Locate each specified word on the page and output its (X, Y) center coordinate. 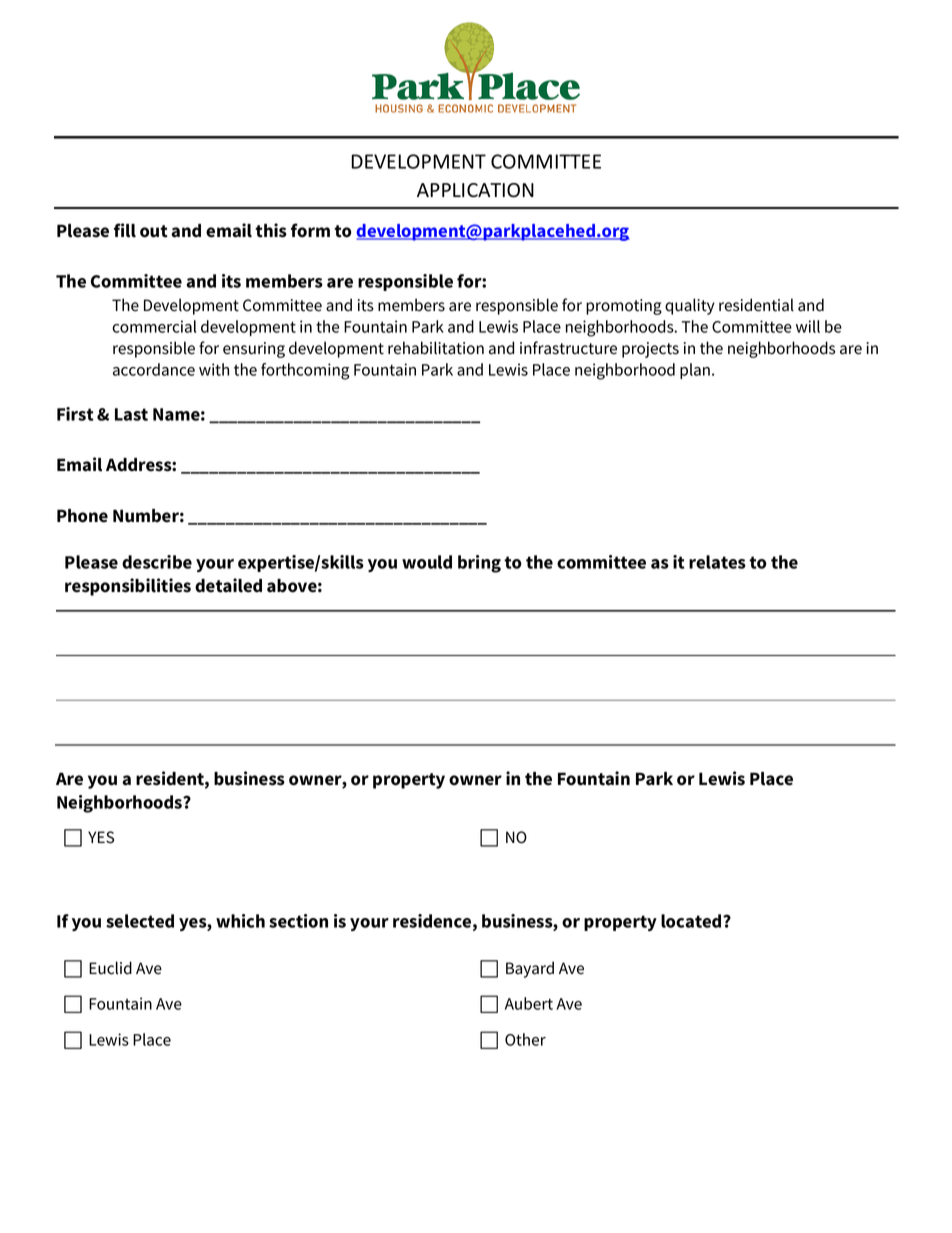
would (427, 562)
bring (479, 564)
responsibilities (128, 587)
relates (717, 562)
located (692, 921)
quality (690, 306)
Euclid (110, 968)
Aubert (529, 1003)
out (154, 231)
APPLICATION (475, 190)
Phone (82, 516)
